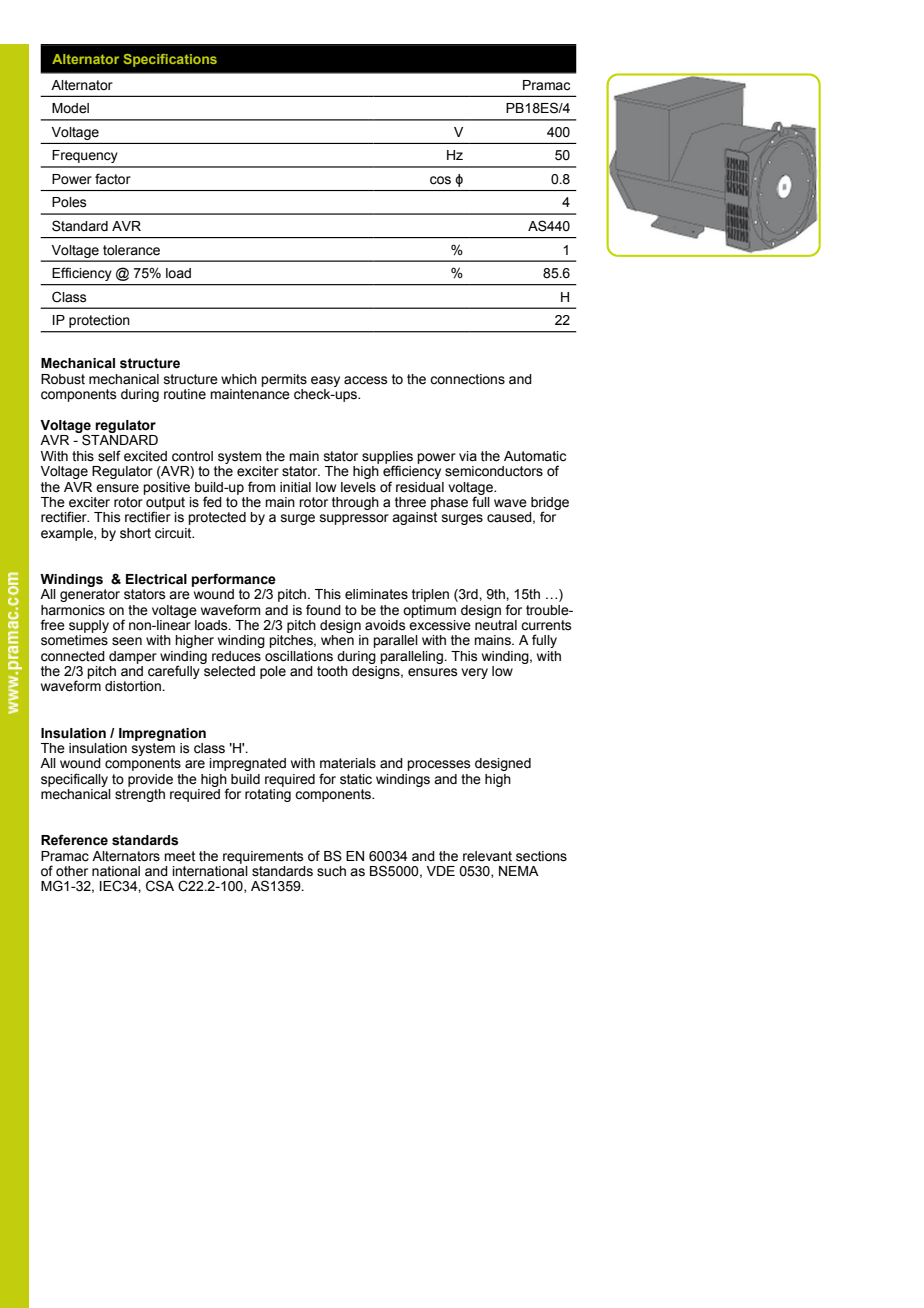 Image resolution: width=924 pixels, height=1308 pixels. What do you see at coordinates (331, 871) in the screenshot?
I see `such` at bounding box center [331, 871].
